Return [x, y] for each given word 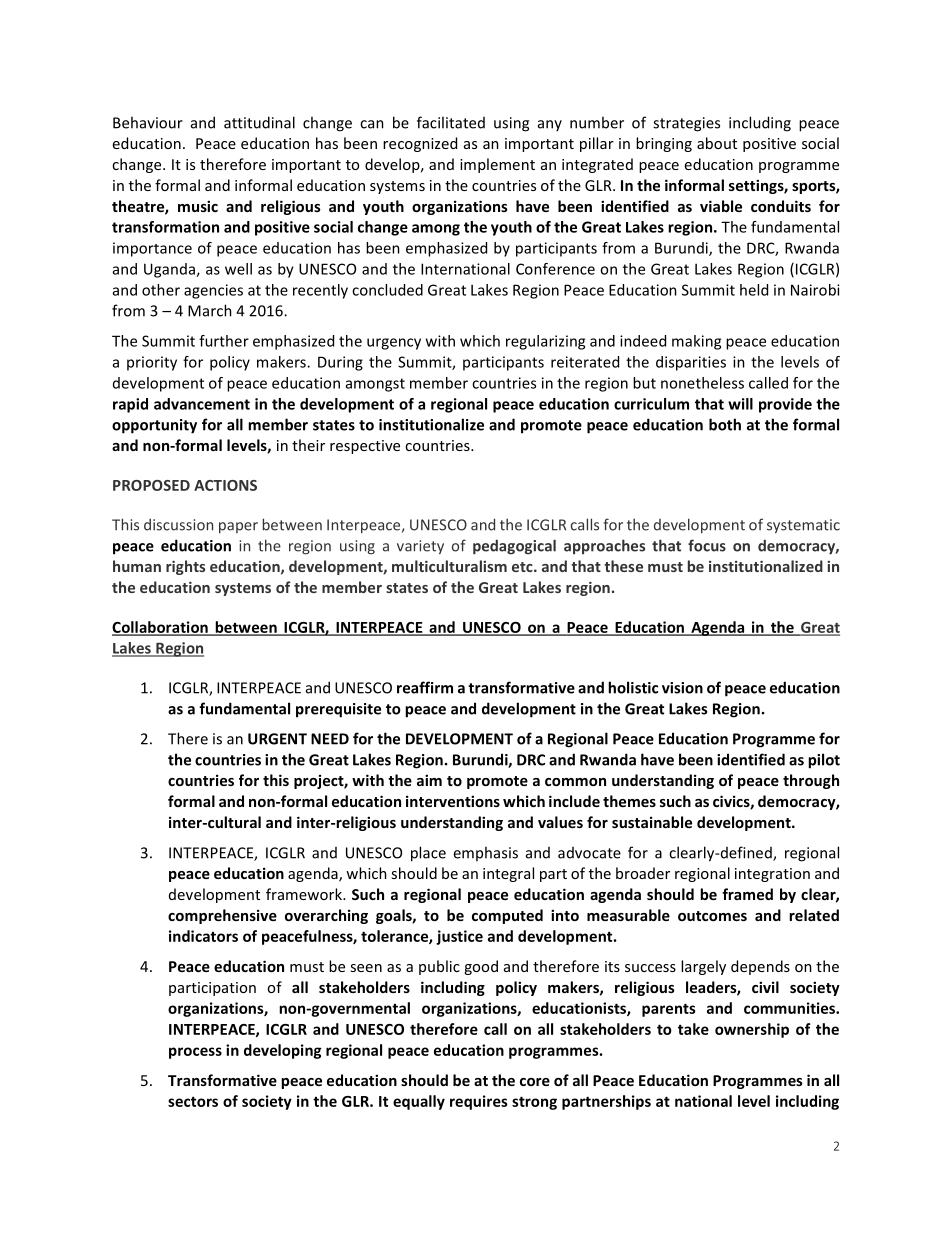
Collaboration [161, 628]
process [195, 1053]
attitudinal [259, 122]
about [717, 143]
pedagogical [514, 547]
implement [497, 165]
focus [707, 545]
